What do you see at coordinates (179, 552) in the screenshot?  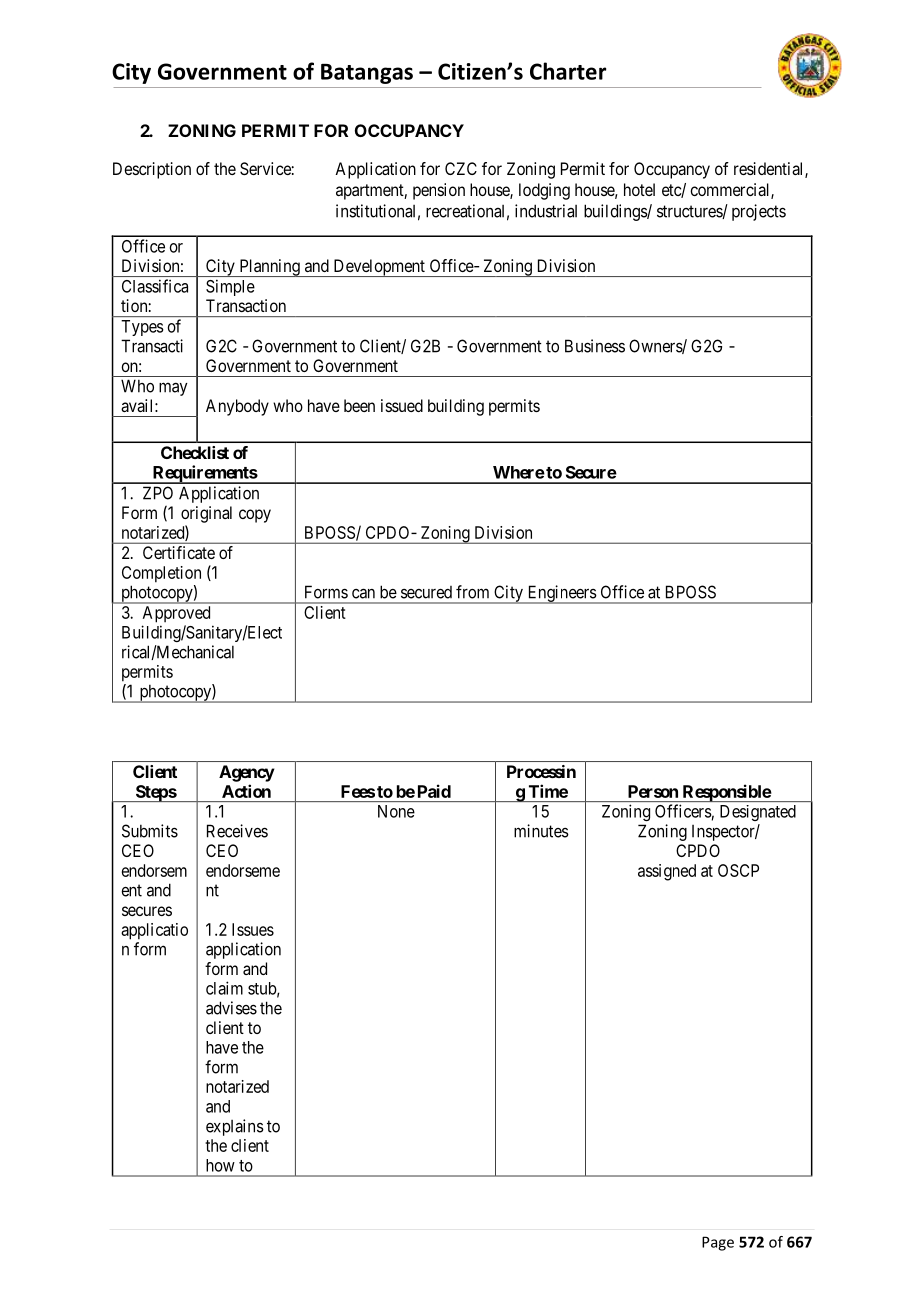 I see `Certificate` at bounding box center [179, 552].
